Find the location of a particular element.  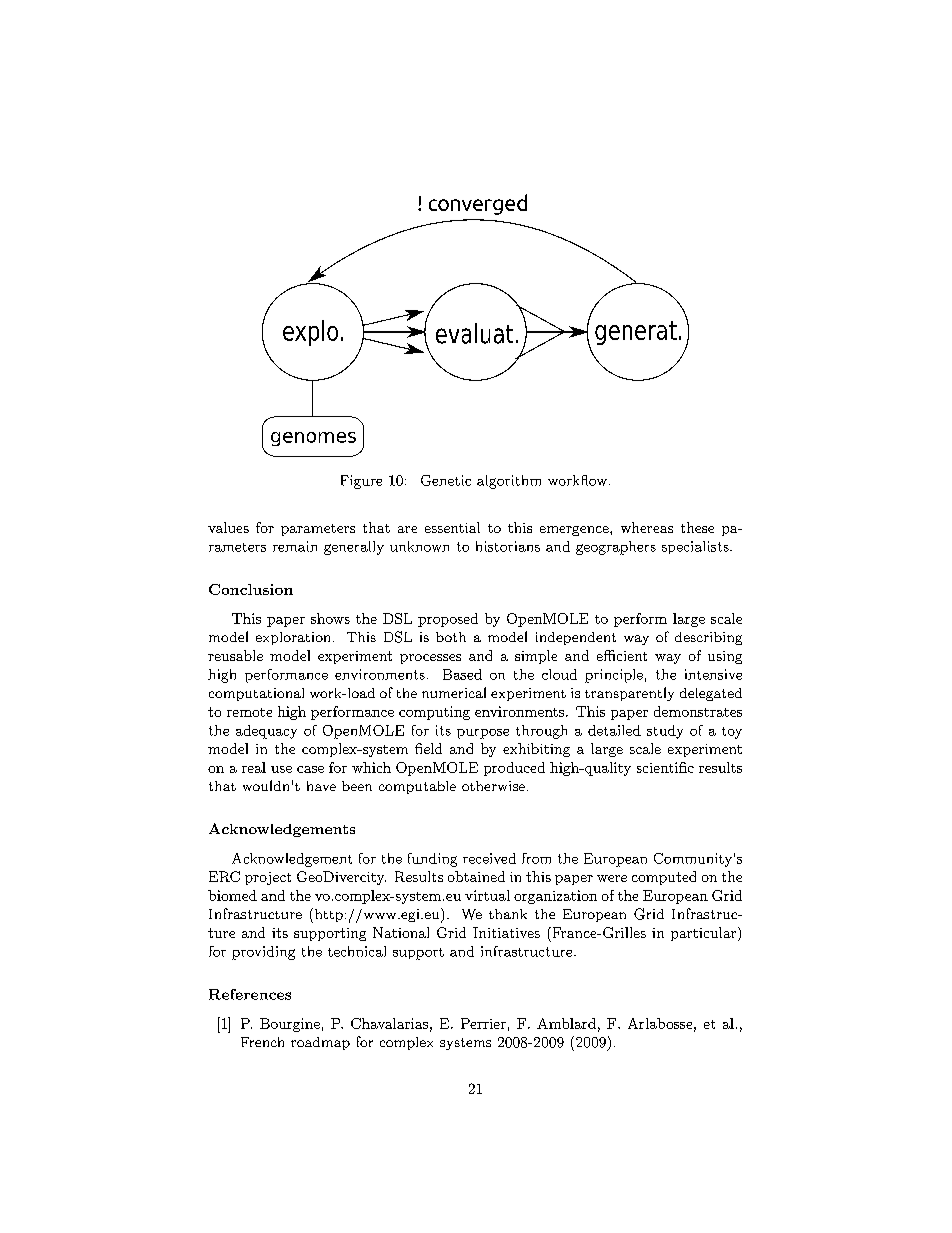

values is located at coordinates (228, 527).
